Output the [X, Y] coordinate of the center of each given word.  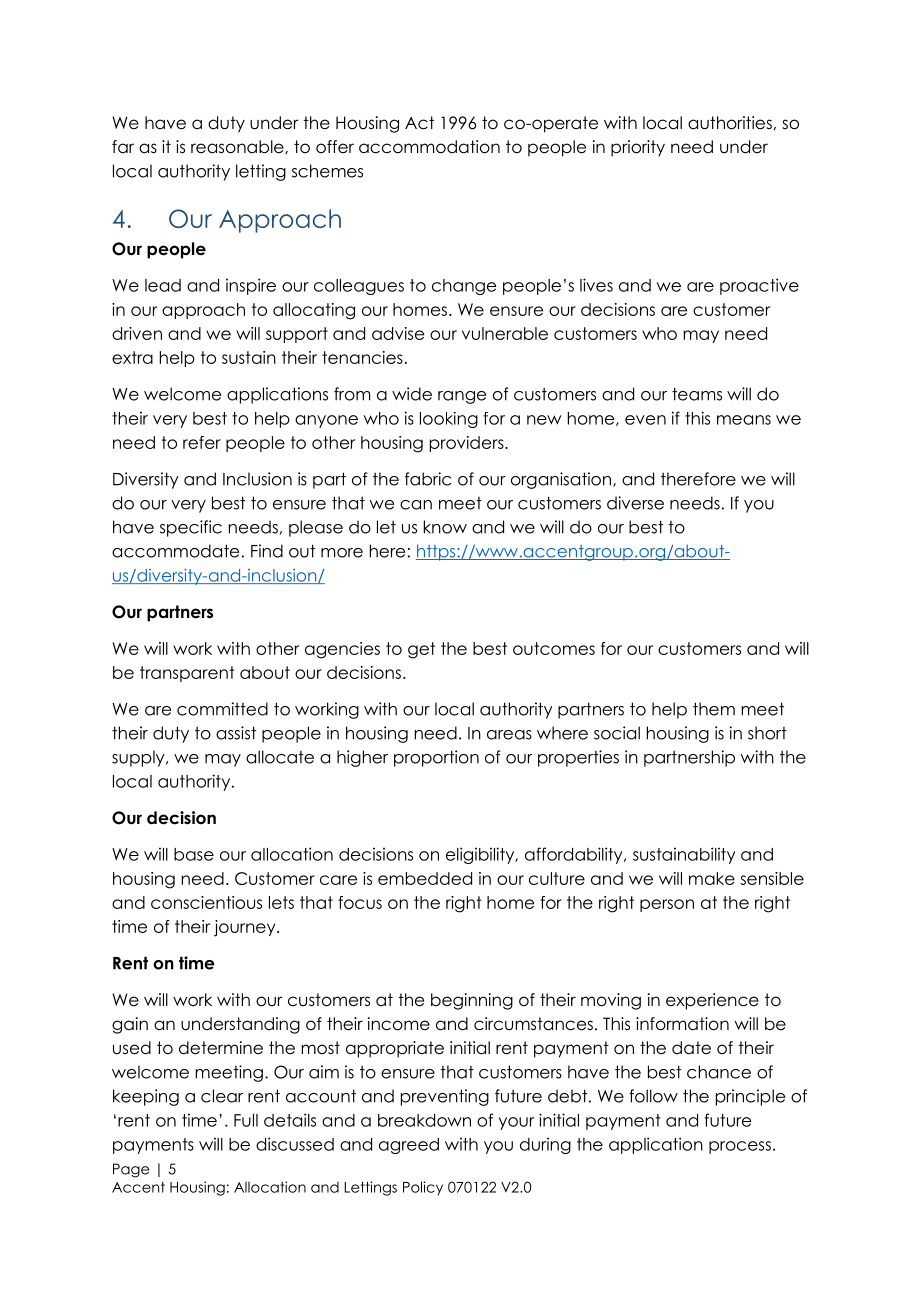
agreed [409, 1146]
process [740, 1147]
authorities [730, 123]
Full [246, 1120]
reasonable [238, 147]
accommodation [429, 147]
